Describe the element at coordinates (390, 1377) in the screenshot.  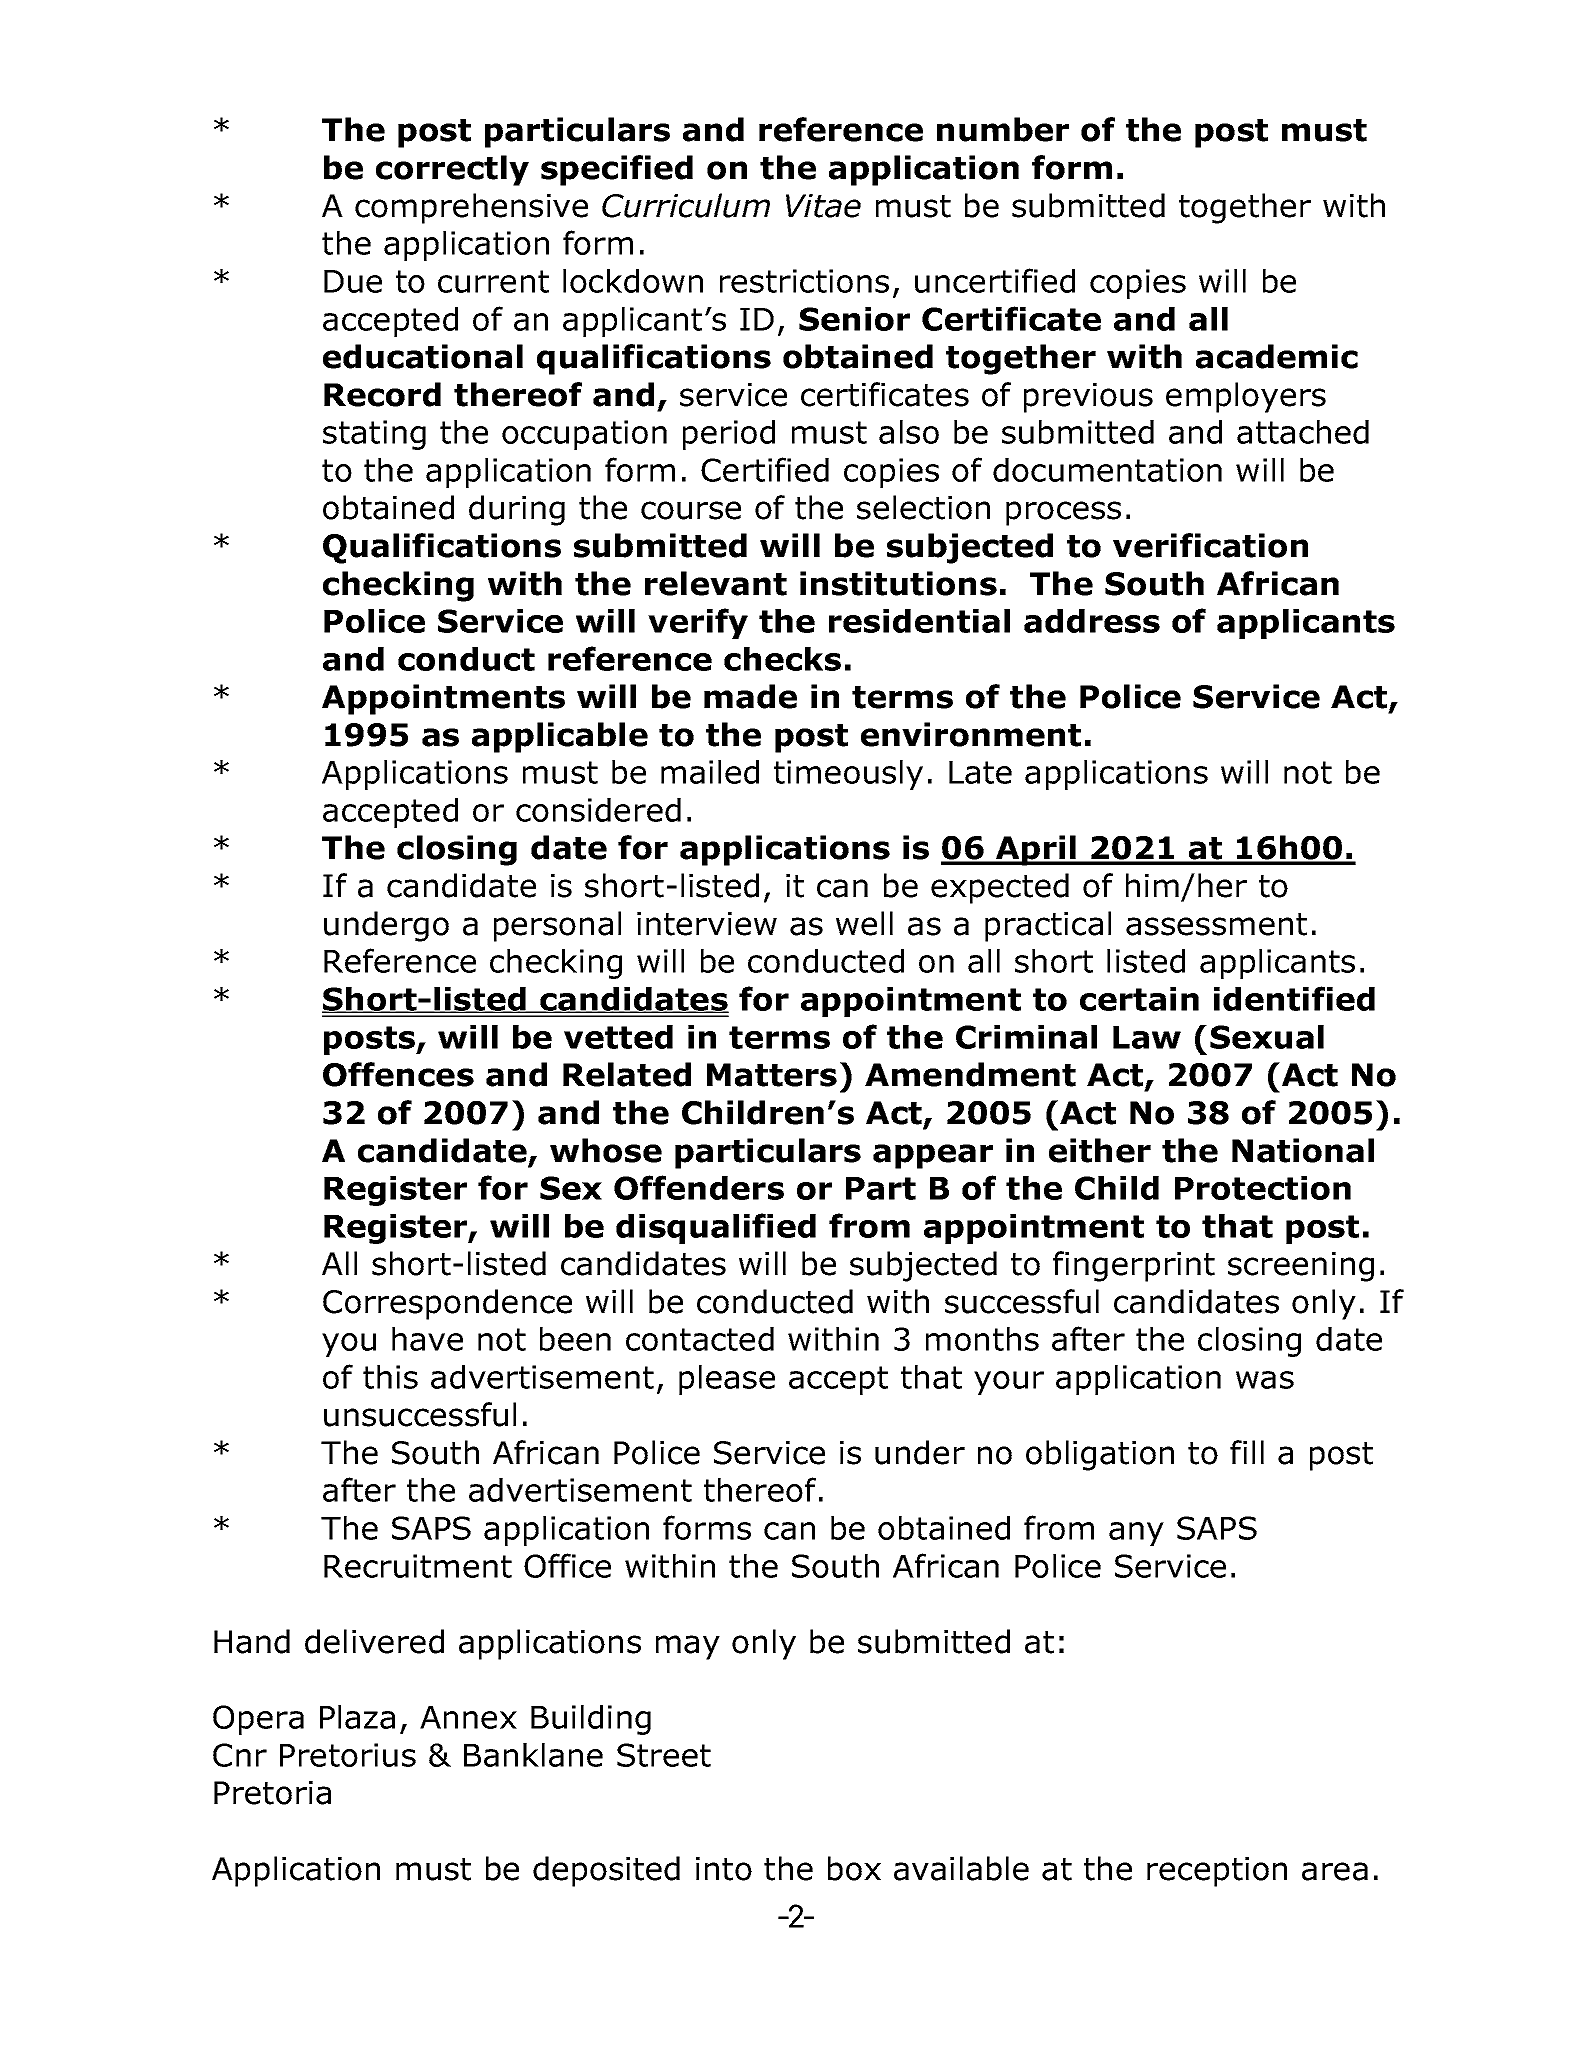
I see `this` at that location.
